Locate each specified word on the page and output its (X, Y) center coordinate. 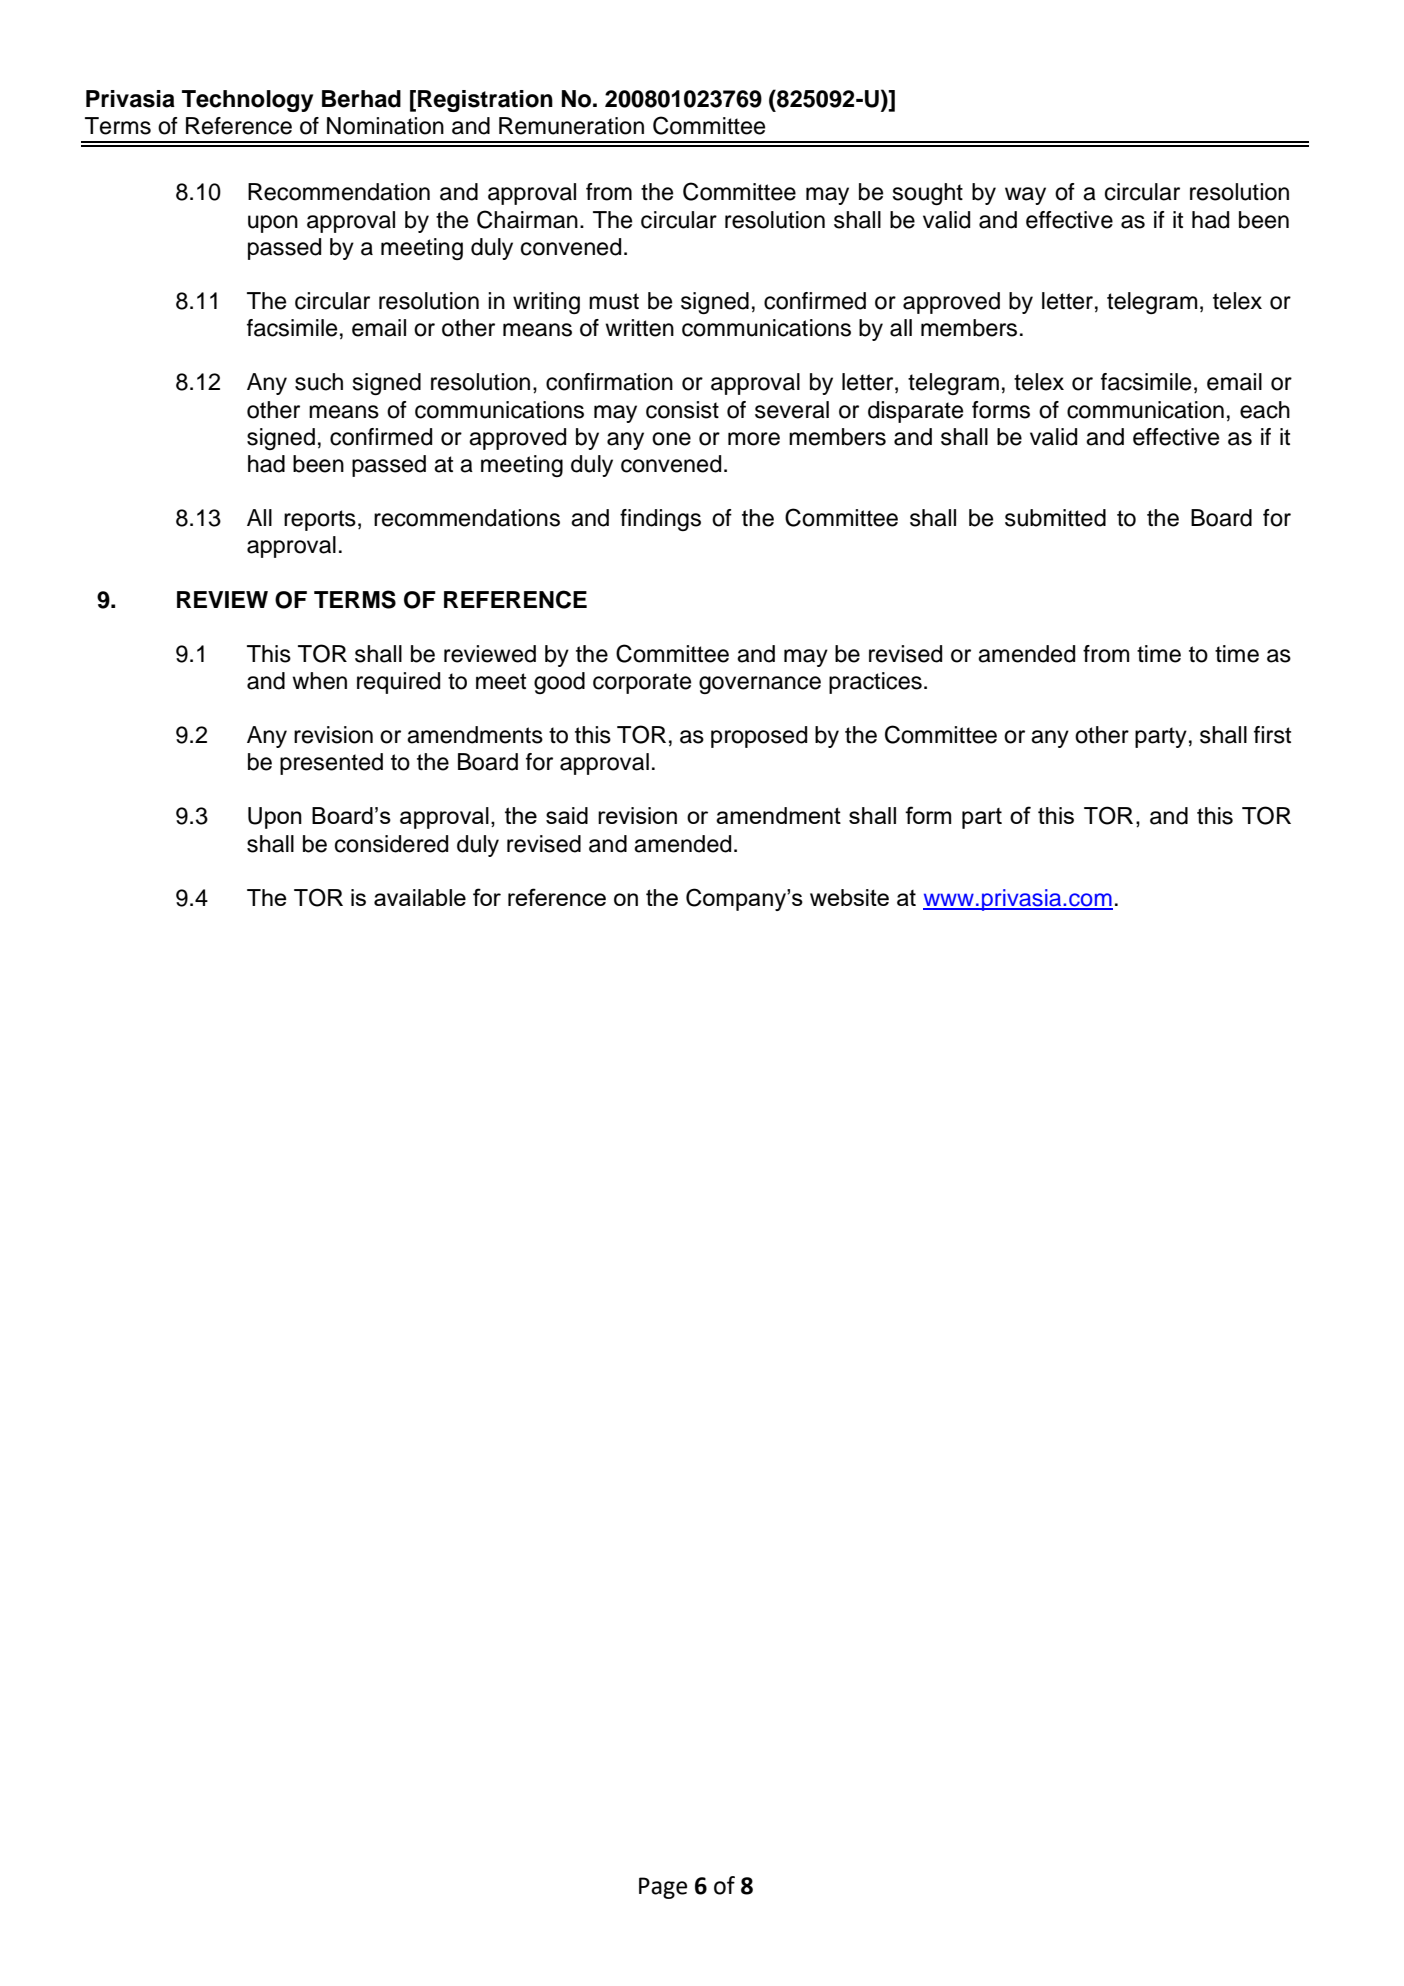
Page (663, 1888)
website (849, 897)
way (1025, 196)
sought (927, 194)
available (420, 897)
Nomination (385, 126)
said (567, 815)
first (1272, 735)
